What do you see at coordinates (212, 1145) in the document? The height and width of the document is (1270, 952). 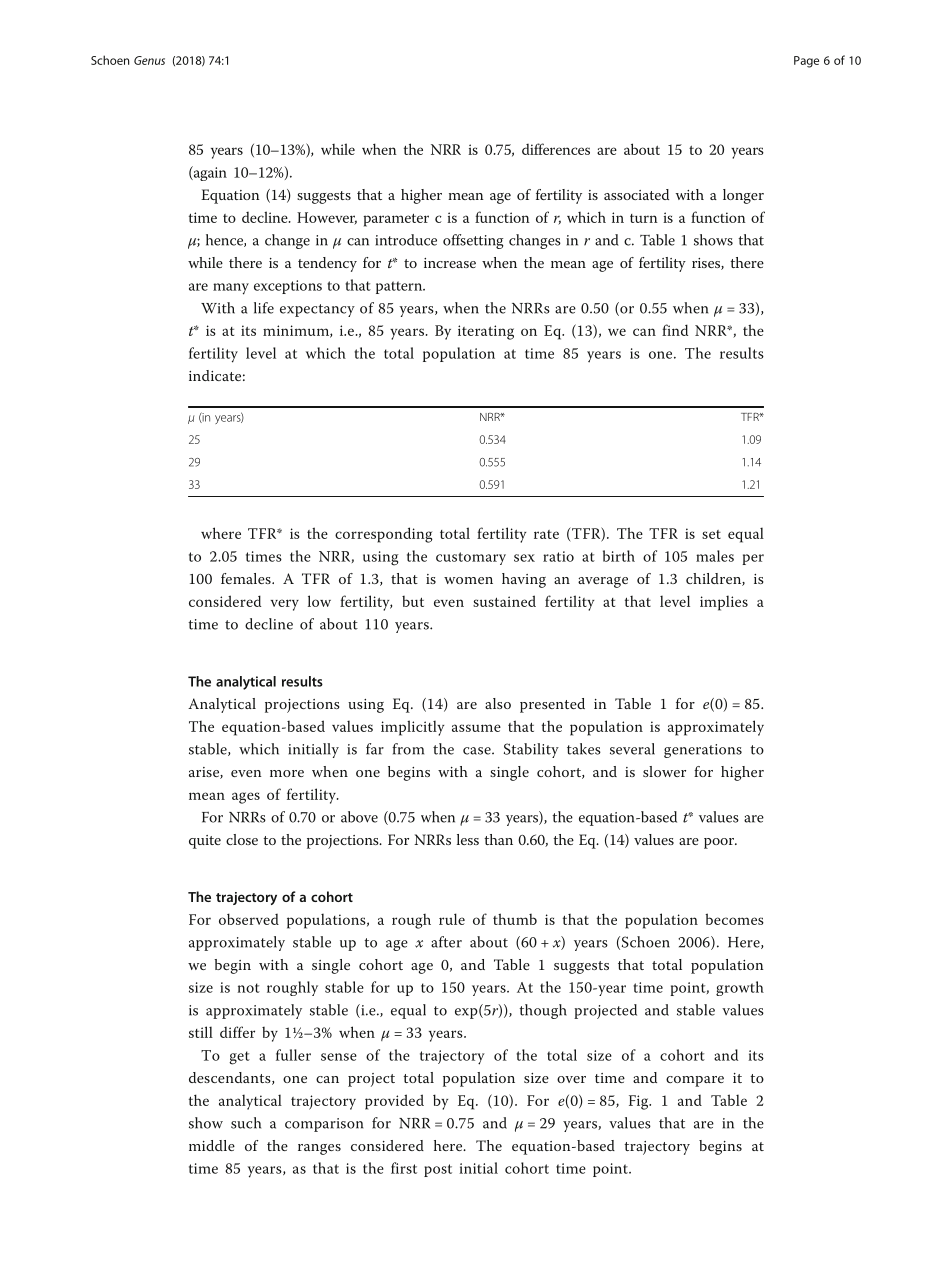 I see `middle` at bounding box center [212, 1145].
